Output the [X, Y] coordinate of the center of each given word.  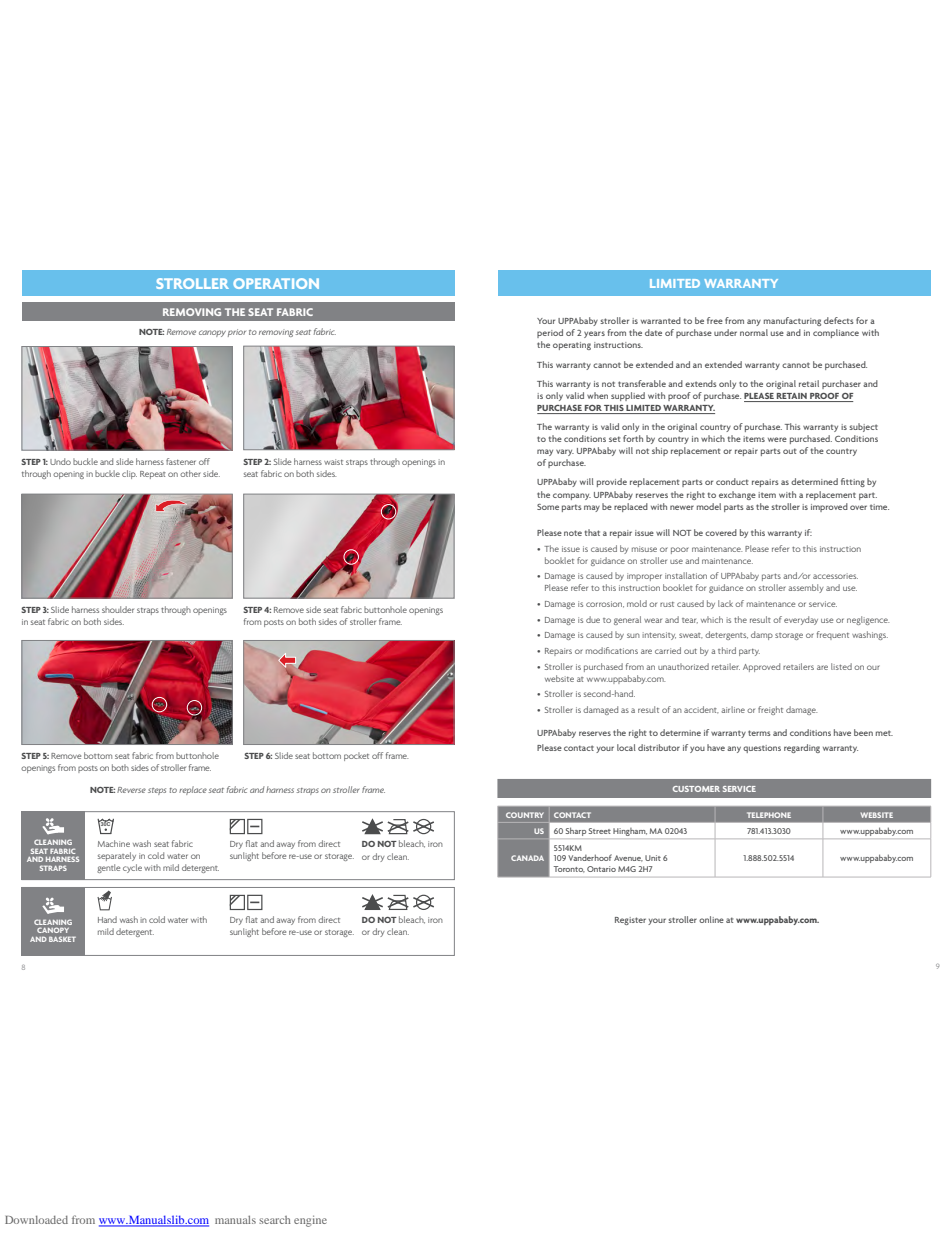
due [593, 619]
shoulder [118, 609]
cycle [132, 868]
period [550, 333]
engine [310, 1221]
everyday [801, 620]
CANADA [527, 858]
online [711, 919]
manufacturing [792, 321]
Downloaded [36, 1220]
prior [237, 333]
